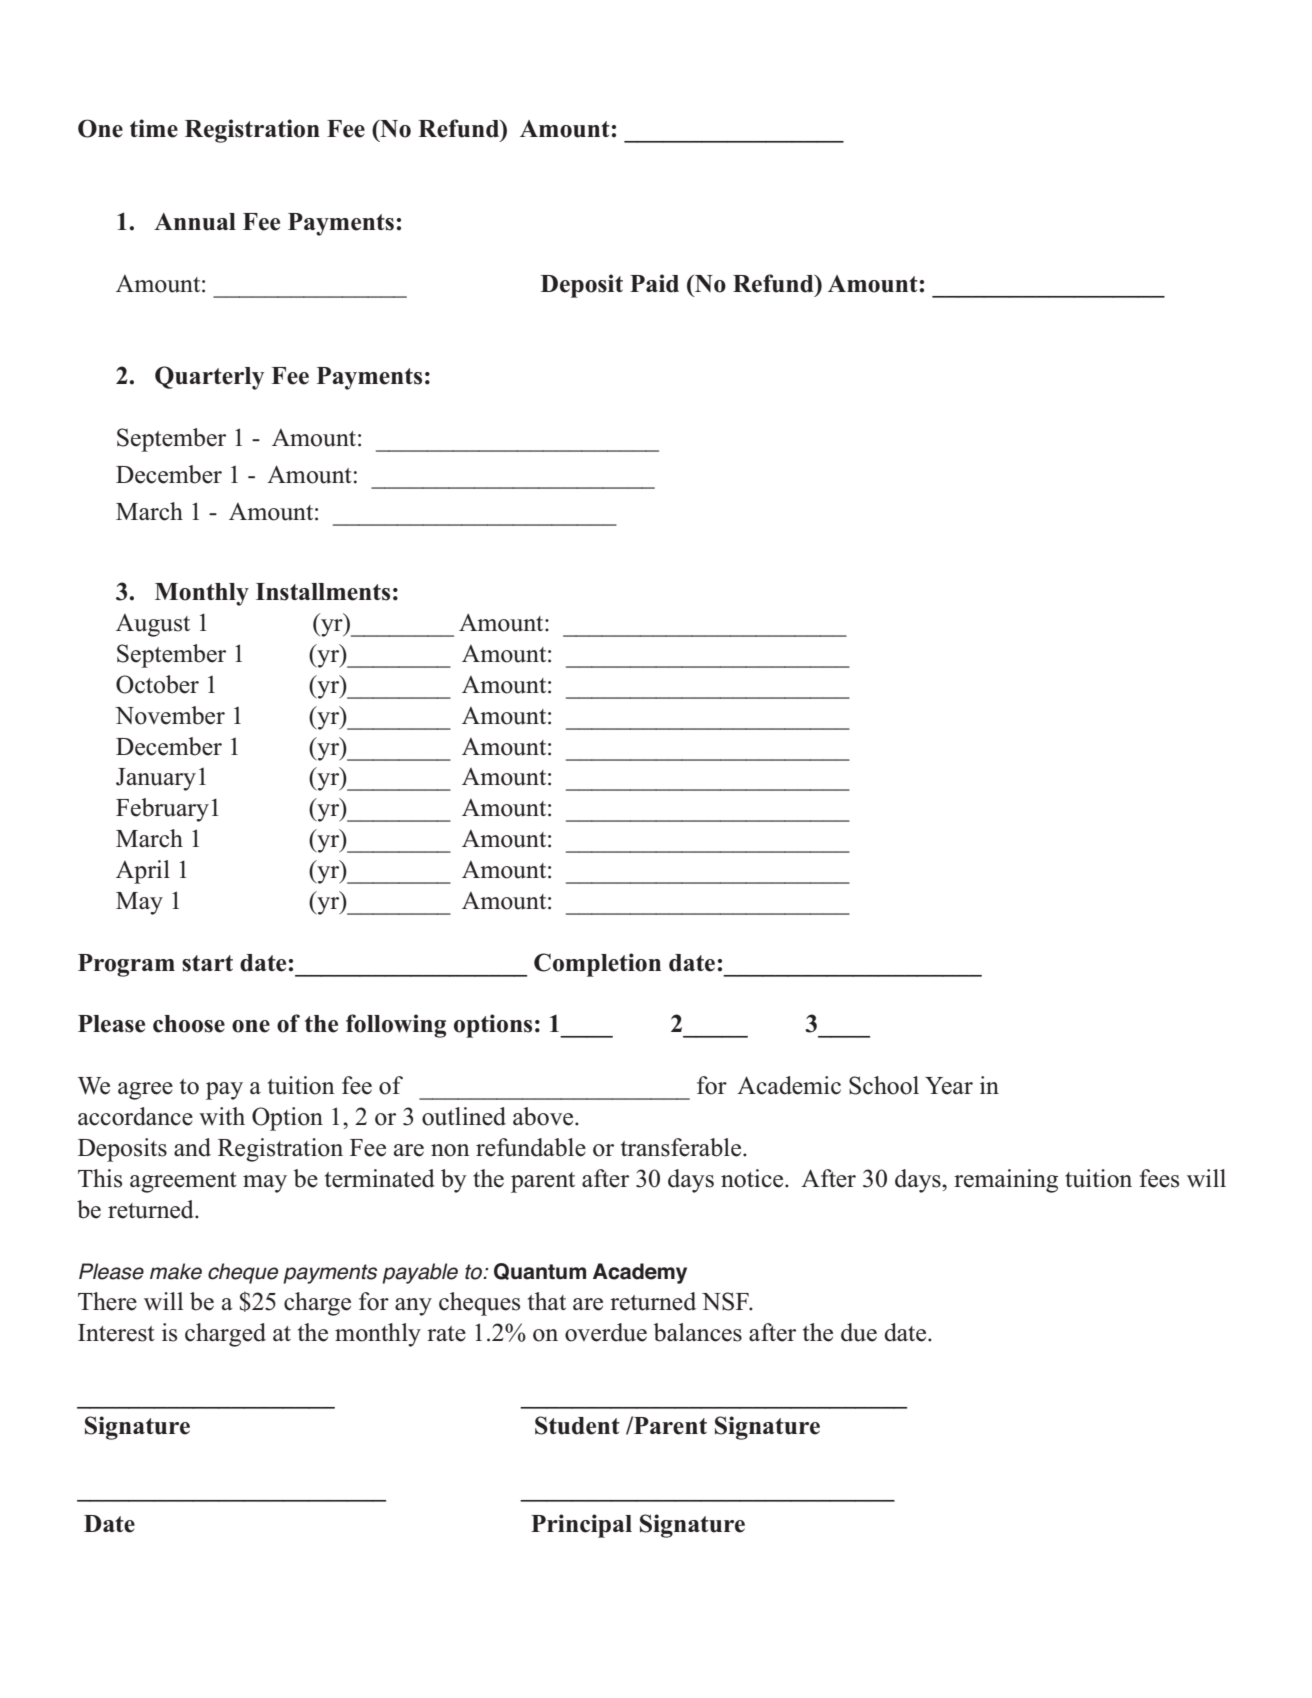 The image size is (1312, 1698). Describe the element at coordinates (154, 128) in the document. I see `time` at that location.
